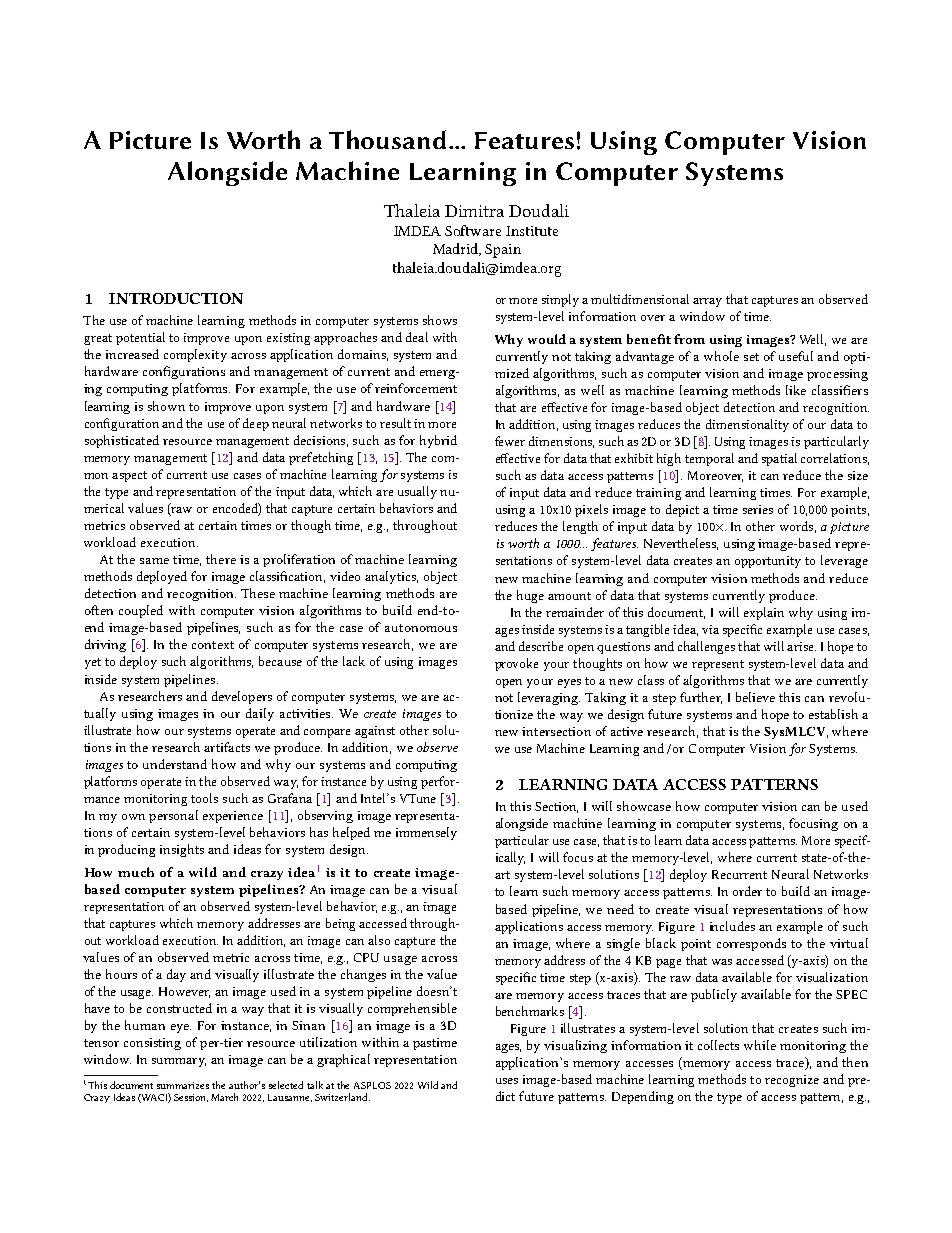 Image resolution: width=952 pixels, height=1233 pixels. Describe the element at coordinates (510, 441) in the page. I see `fewer` at that location.
